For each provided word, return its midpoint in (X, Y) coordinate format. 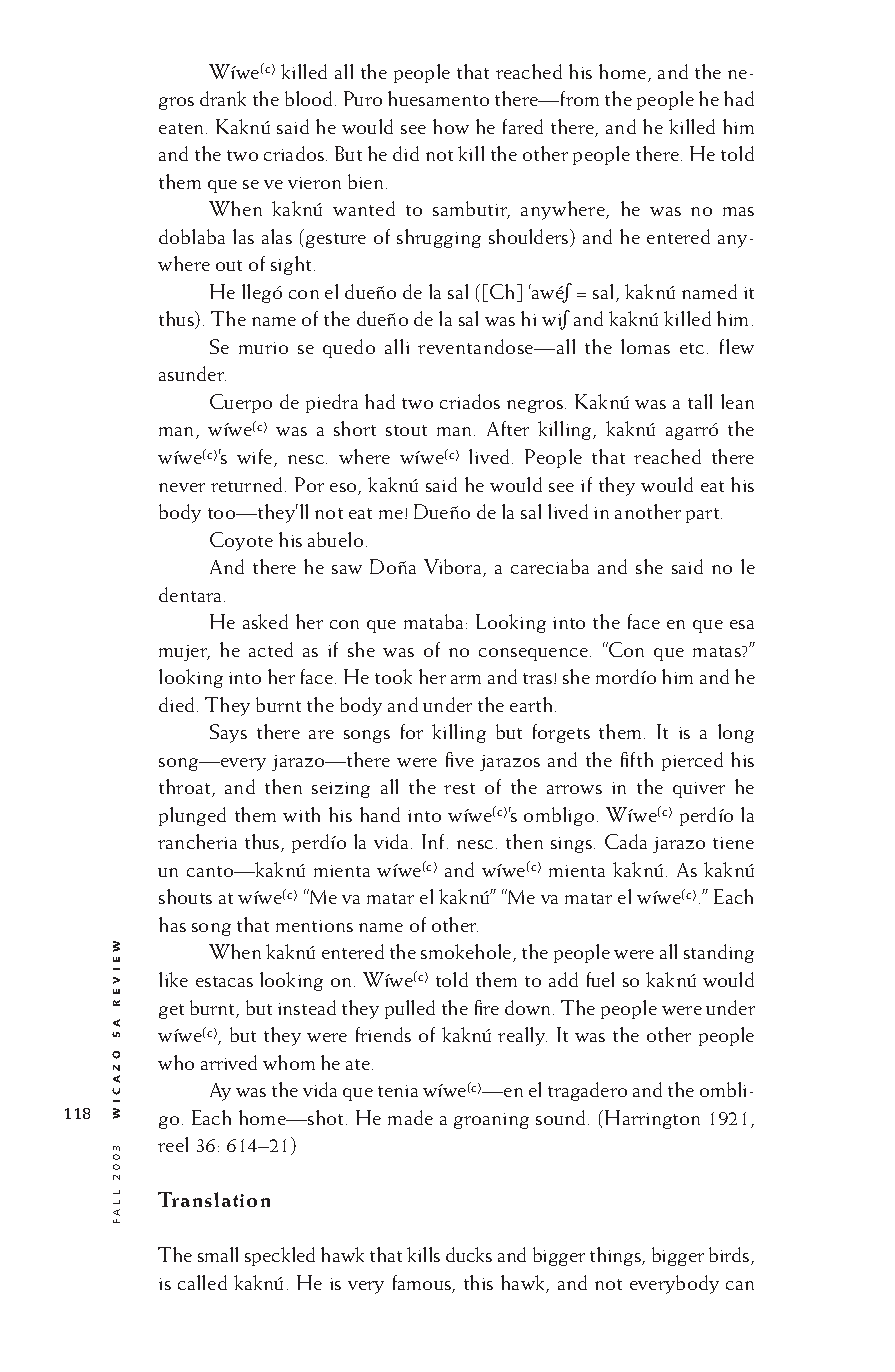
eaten (181, 128)
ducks (469, 1254)
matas (718, 651)
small (218, 1254)
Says (228, 733)
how (451, 126)
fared (523, 126)
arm (466, 679)
